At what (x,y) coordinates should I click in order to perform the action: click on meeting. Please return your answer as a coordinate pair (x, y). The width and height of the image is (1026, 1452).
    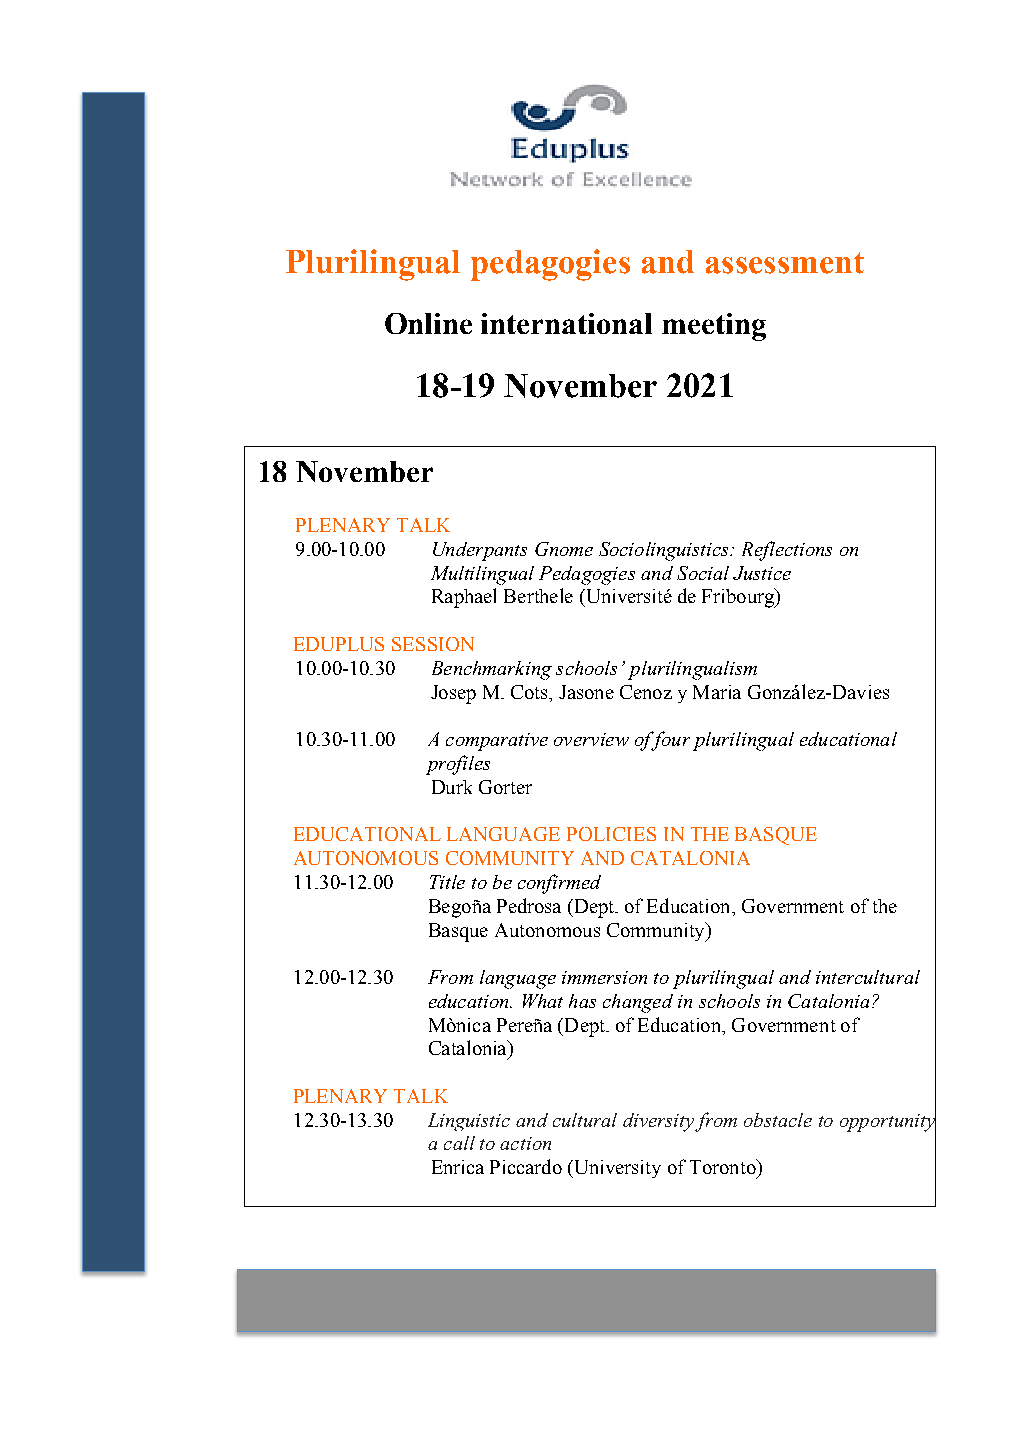
    Looking at the image, I should click on (714, 327).
